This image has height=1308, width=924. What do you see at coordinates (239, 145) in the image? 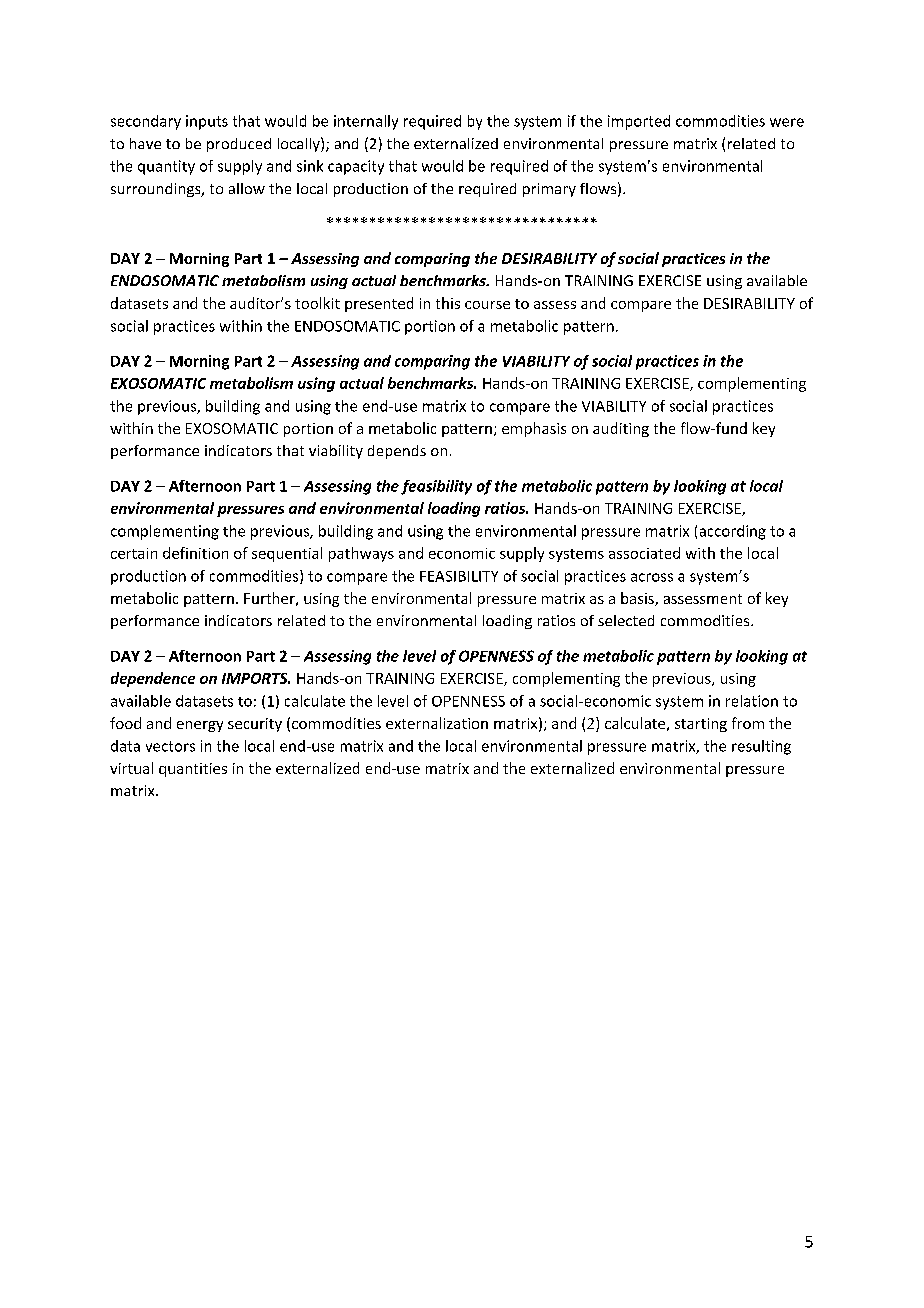
I see `produced` at bounding box center [239, 145].
